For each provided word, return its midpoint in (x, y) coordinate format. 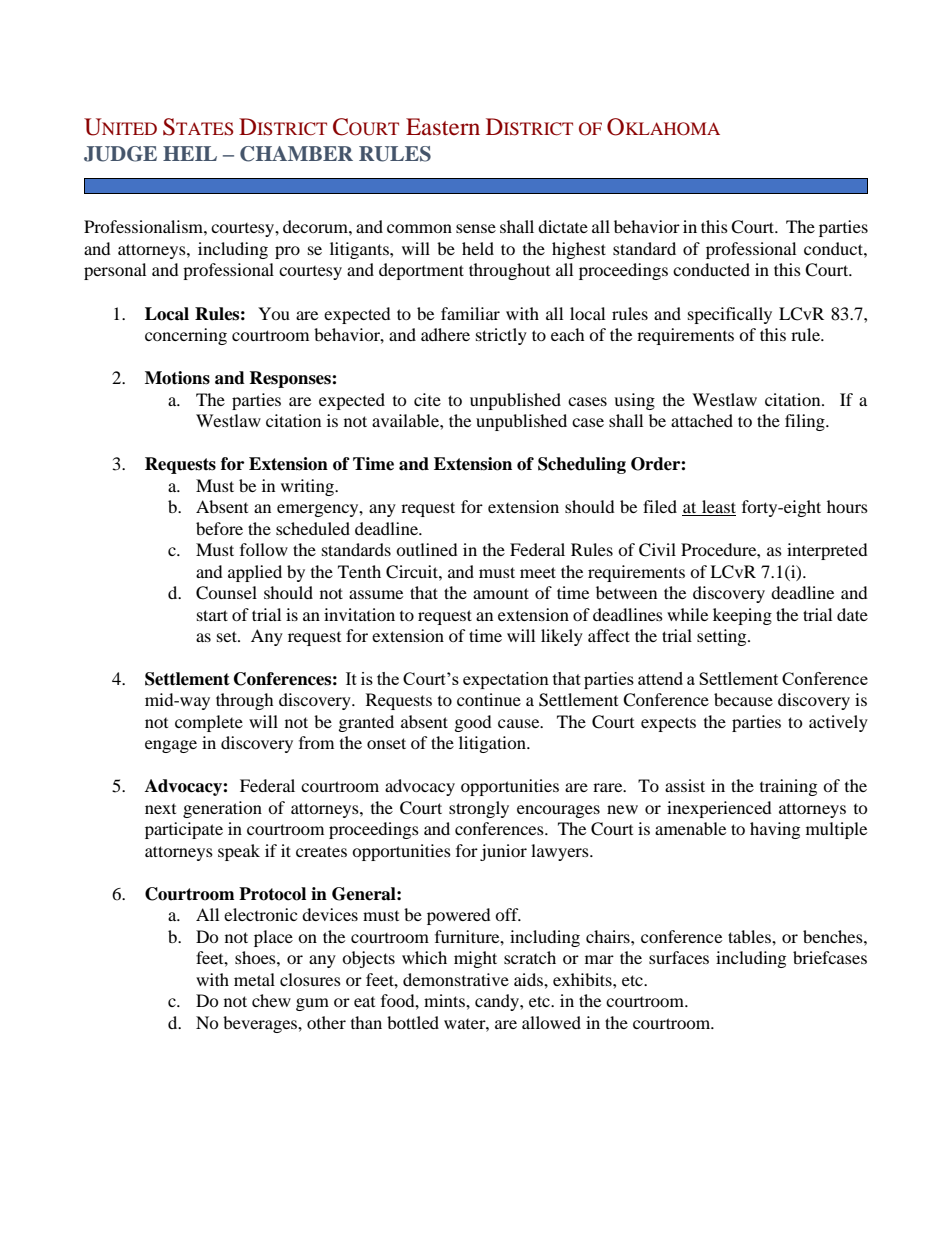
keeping (742, 616)
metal (254, 979)
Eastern (443, 126)
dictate (563, 226)
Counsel (226, 593)
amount (501, 593)
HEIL (190, 153)
